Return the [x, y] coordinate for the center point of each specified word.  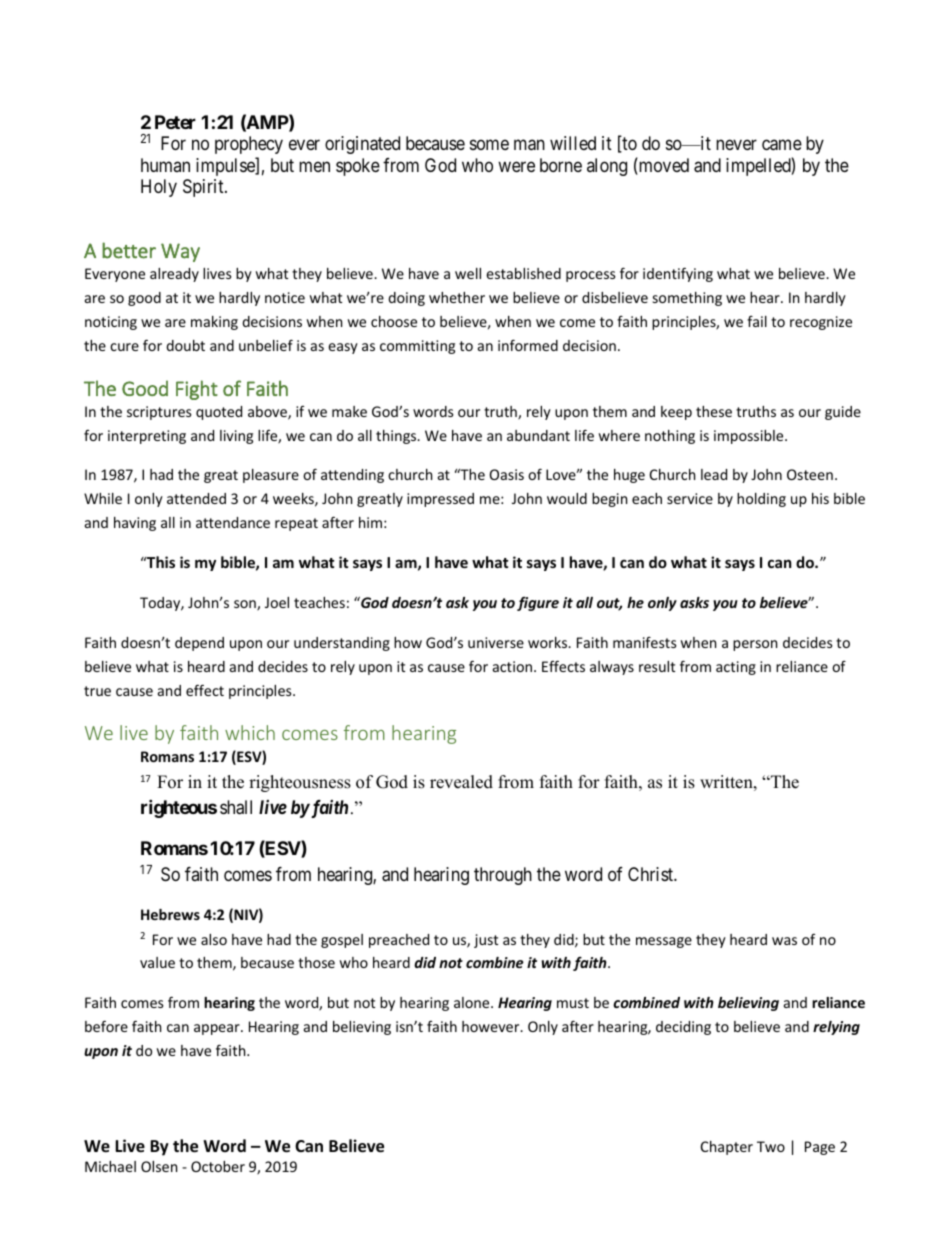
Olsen [159, 1166]
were [516, 166]
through [503, 876]
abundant [538, 435]
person [755, 645]
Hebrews [170, 914]
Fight [197, 390]
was [784, 941]
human [165, 165]
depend [199, 644]
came [782, 145]
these [714, 411]
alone [473, 1002]
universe [496, 642]
